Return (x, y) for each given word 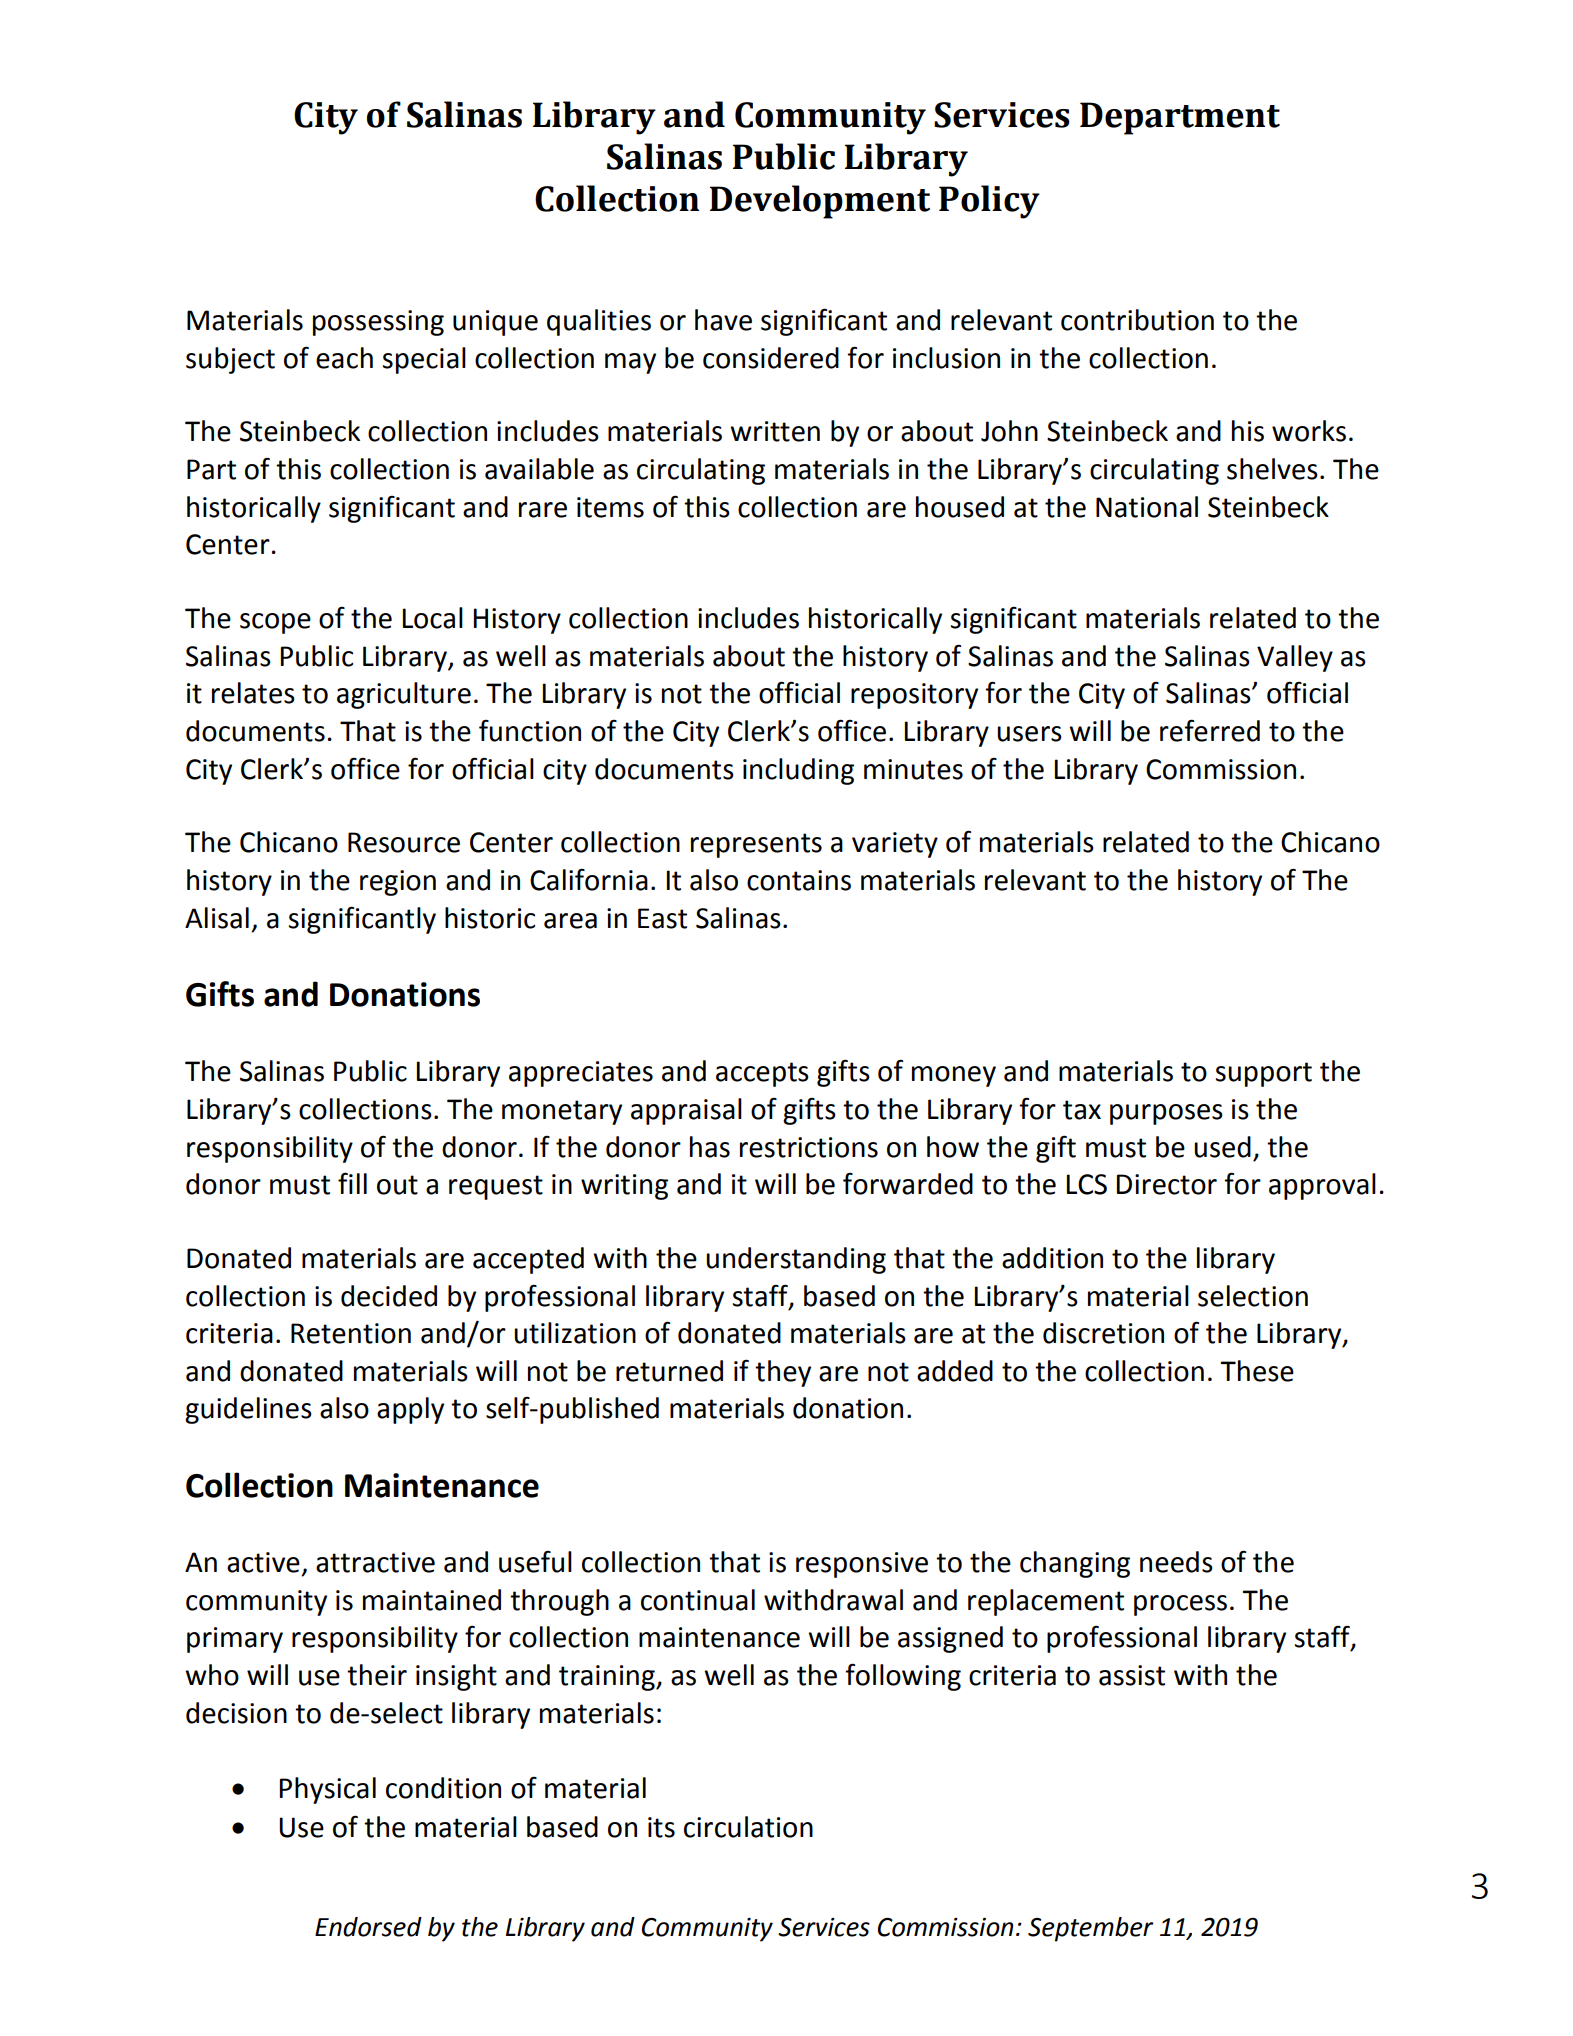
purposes (1166, 1114)
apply (410, 1410)
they (783, 1373)
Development (820, 202)
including (798, 771)
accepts (762, 1074)
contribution (1137, 320)
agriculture (404, 695)
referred (1210, 730)
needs (1176, 1562)
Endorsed (368, 1927)
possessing (378, 323)
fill (352, 1183)
